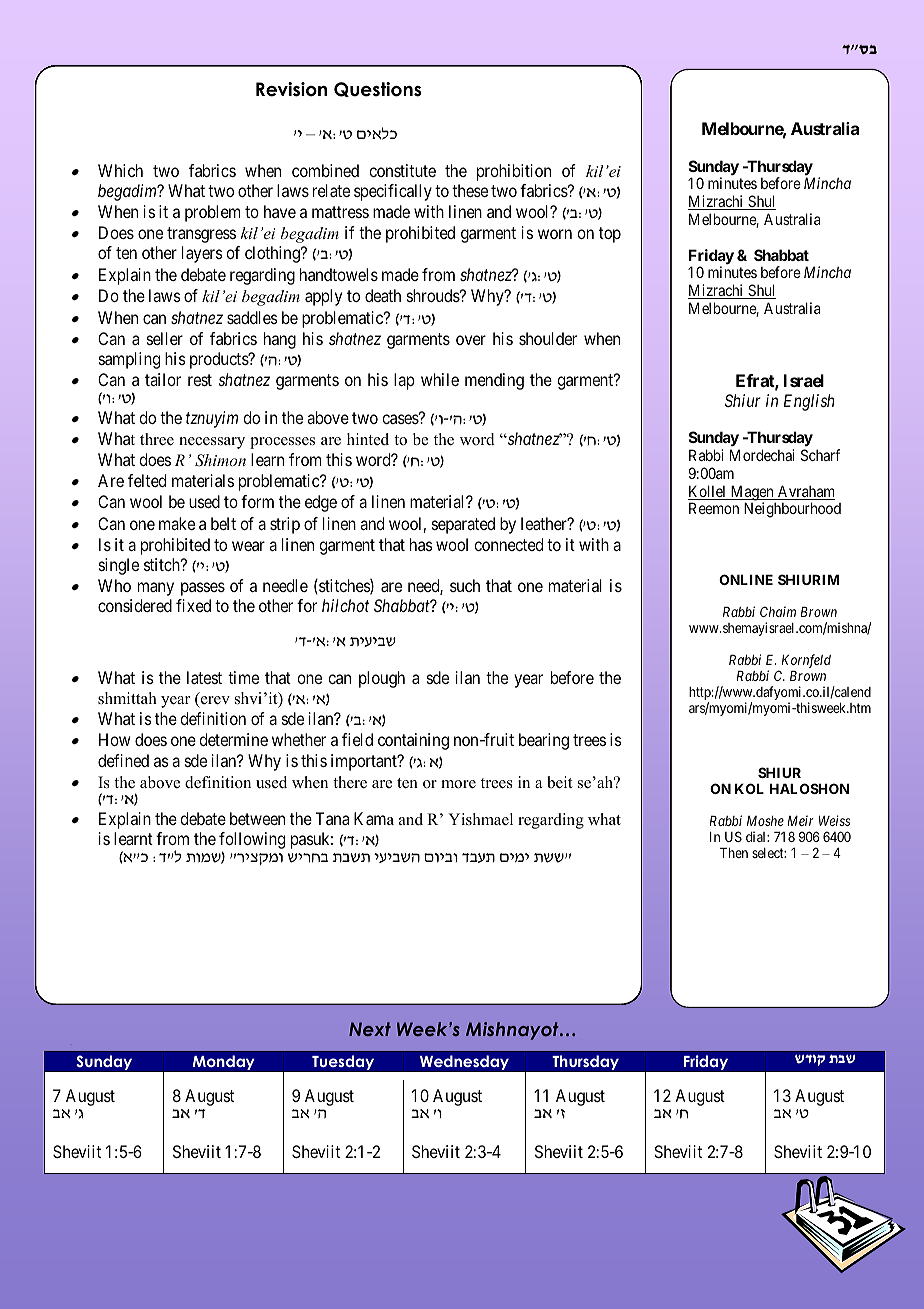 The width and height of the document is (924, 1309). I want to click on these, so click(470, 190).
